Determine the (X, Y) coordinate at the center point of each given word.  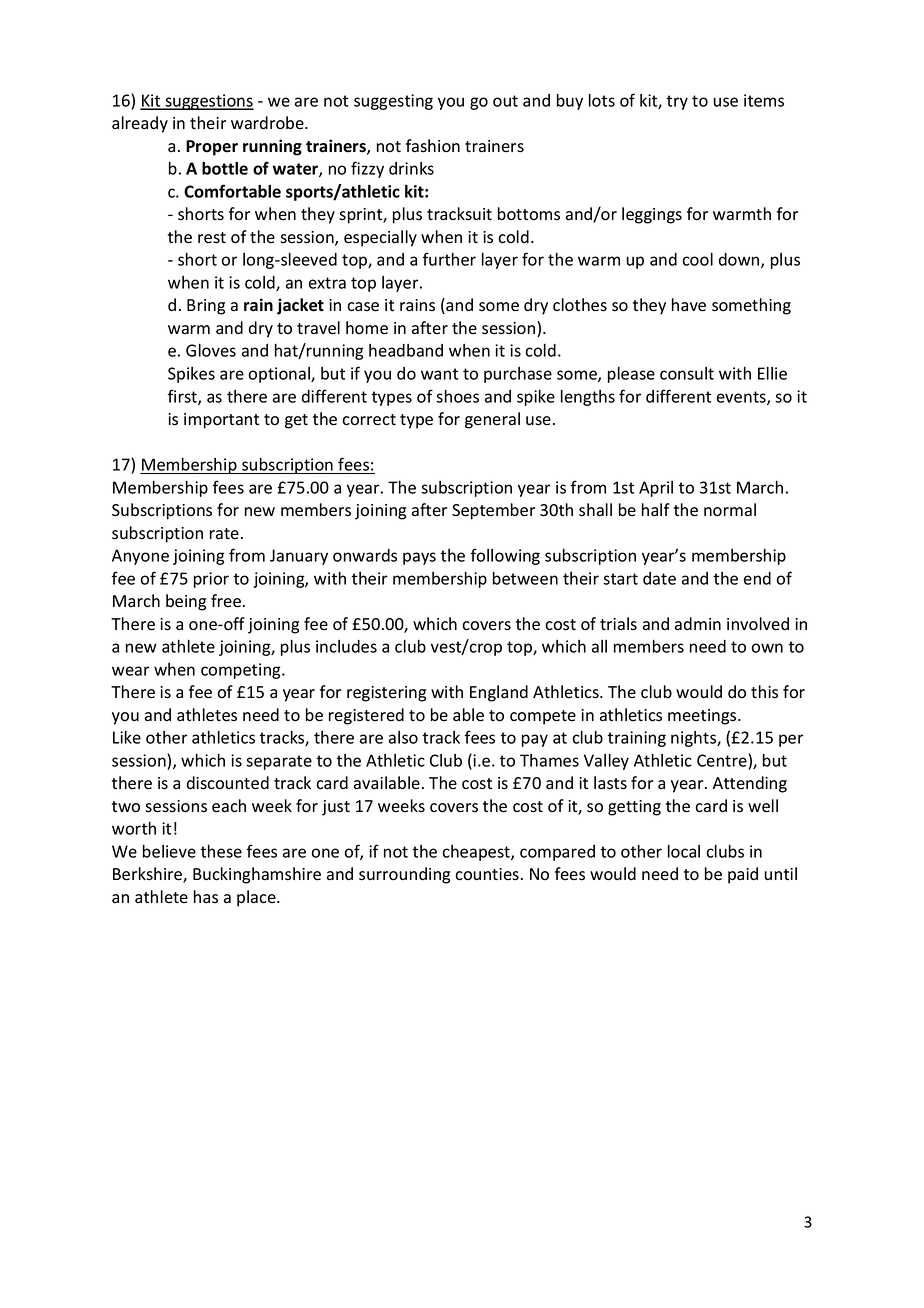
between (525, 578)
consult (687, 373)
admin (698, 624)
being (186, 602)
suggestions (208, 102)
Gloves (211, 350)
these (221, 851)
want (439, 374)
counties (487, 874)
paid (743, 875)
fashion (433, 146)
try (677, 102)
